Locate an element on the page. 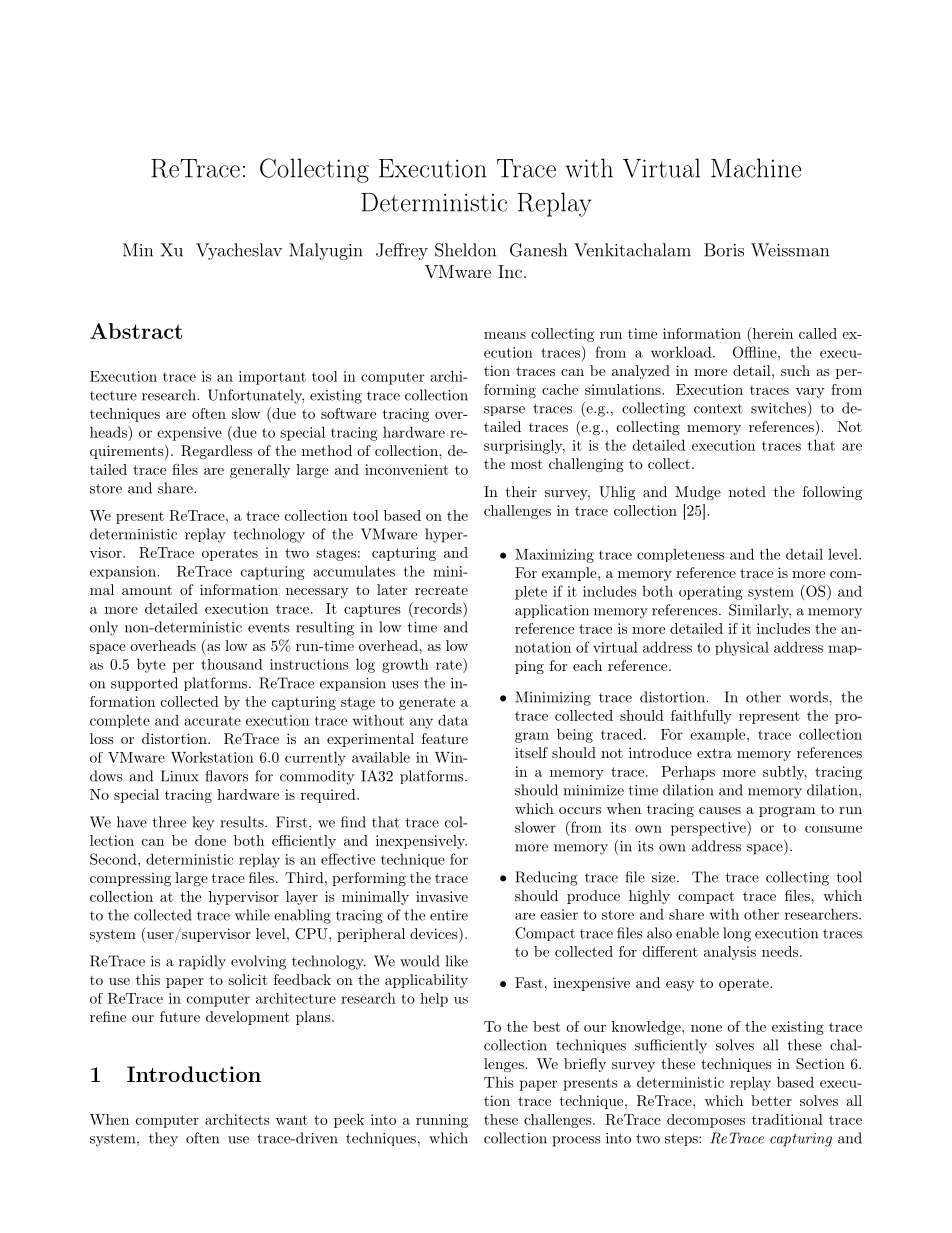 The height and width of the image is (1233, 952). feature is located at coordinates (445, 738).
